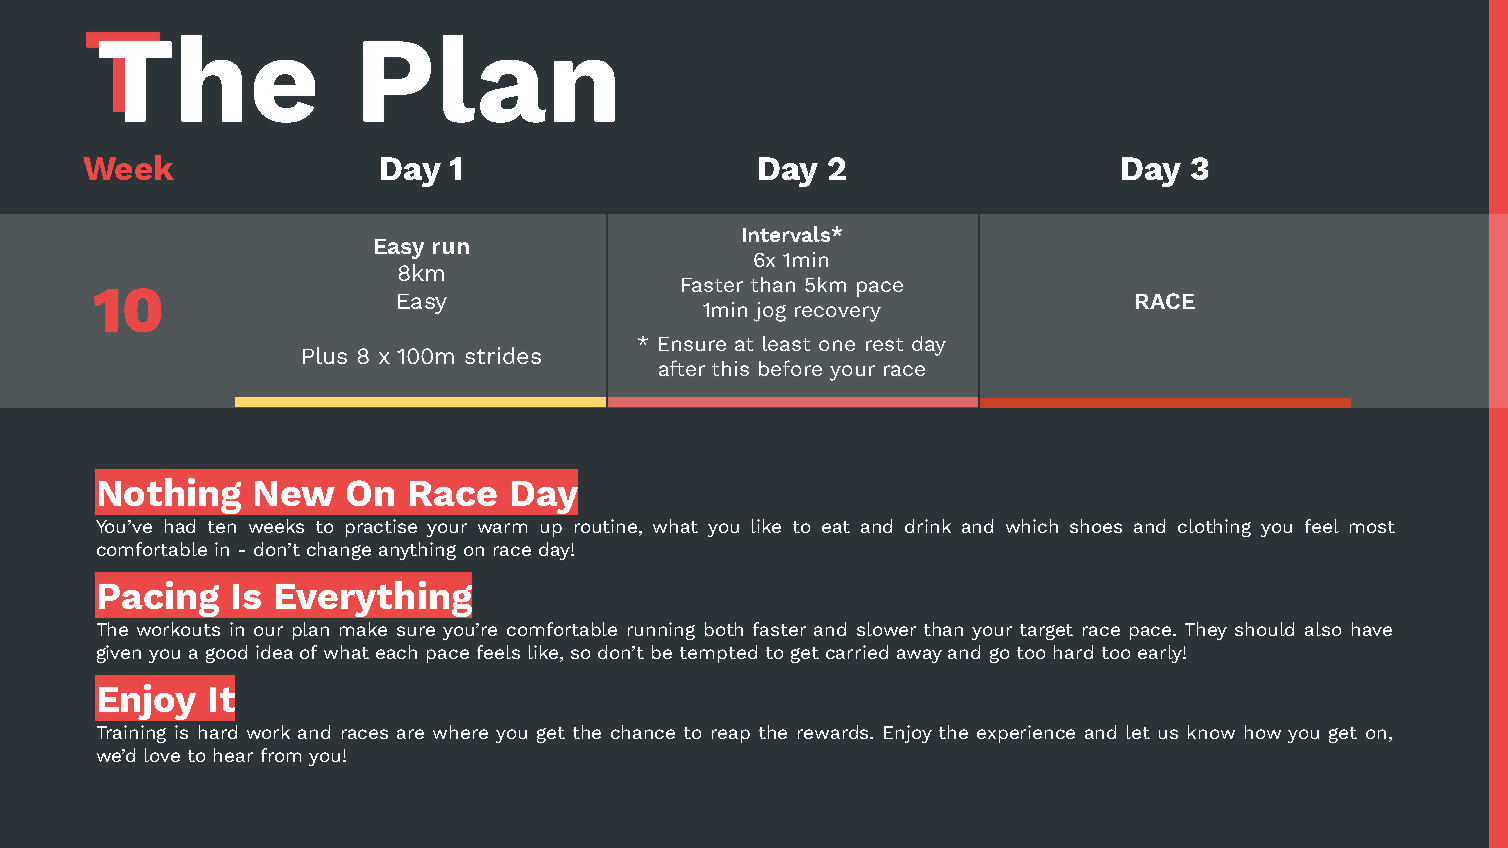  I want to click on New, so click(295, 493).
